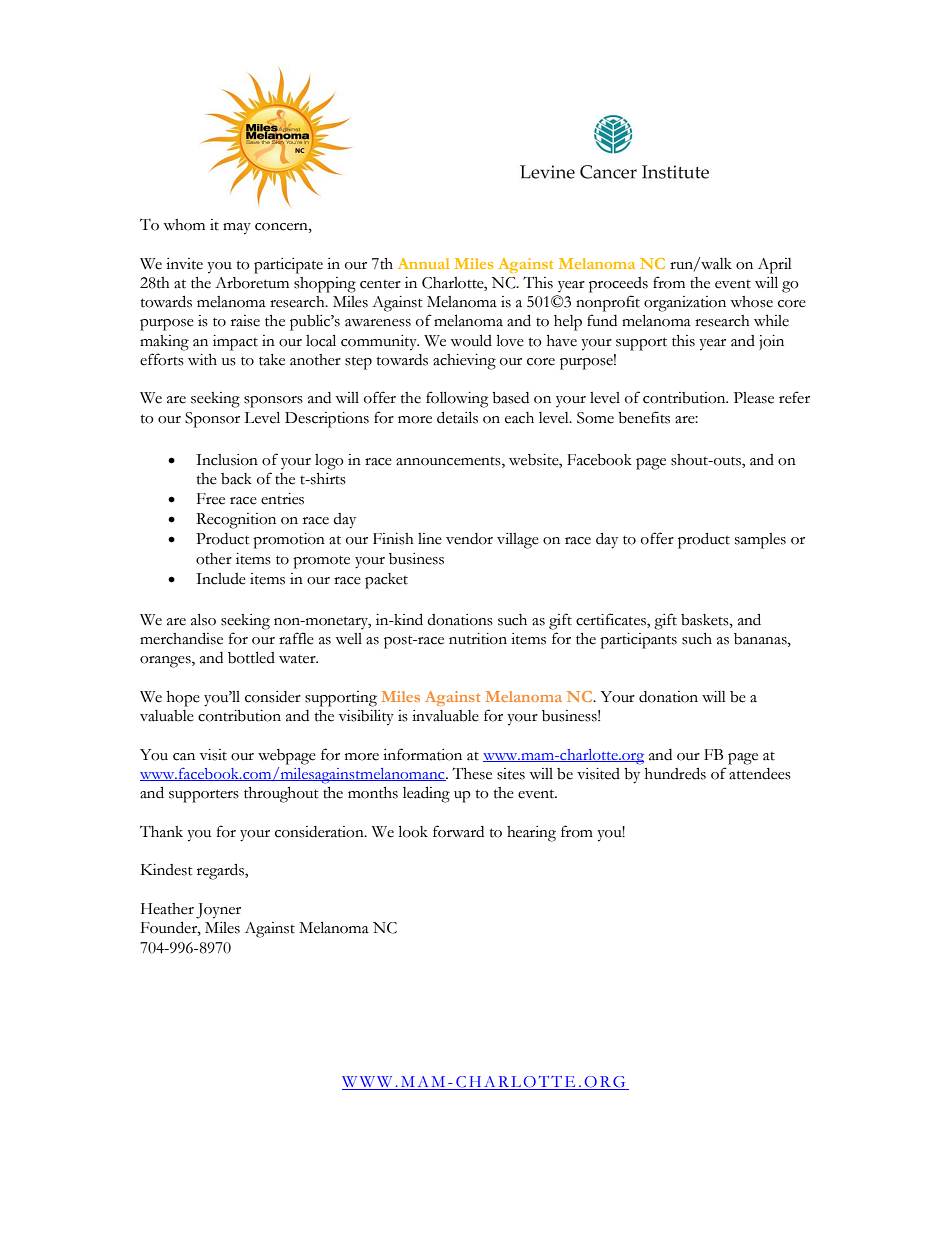 The image size is (952, 1233). I want to click on These, so click(472, 773).
